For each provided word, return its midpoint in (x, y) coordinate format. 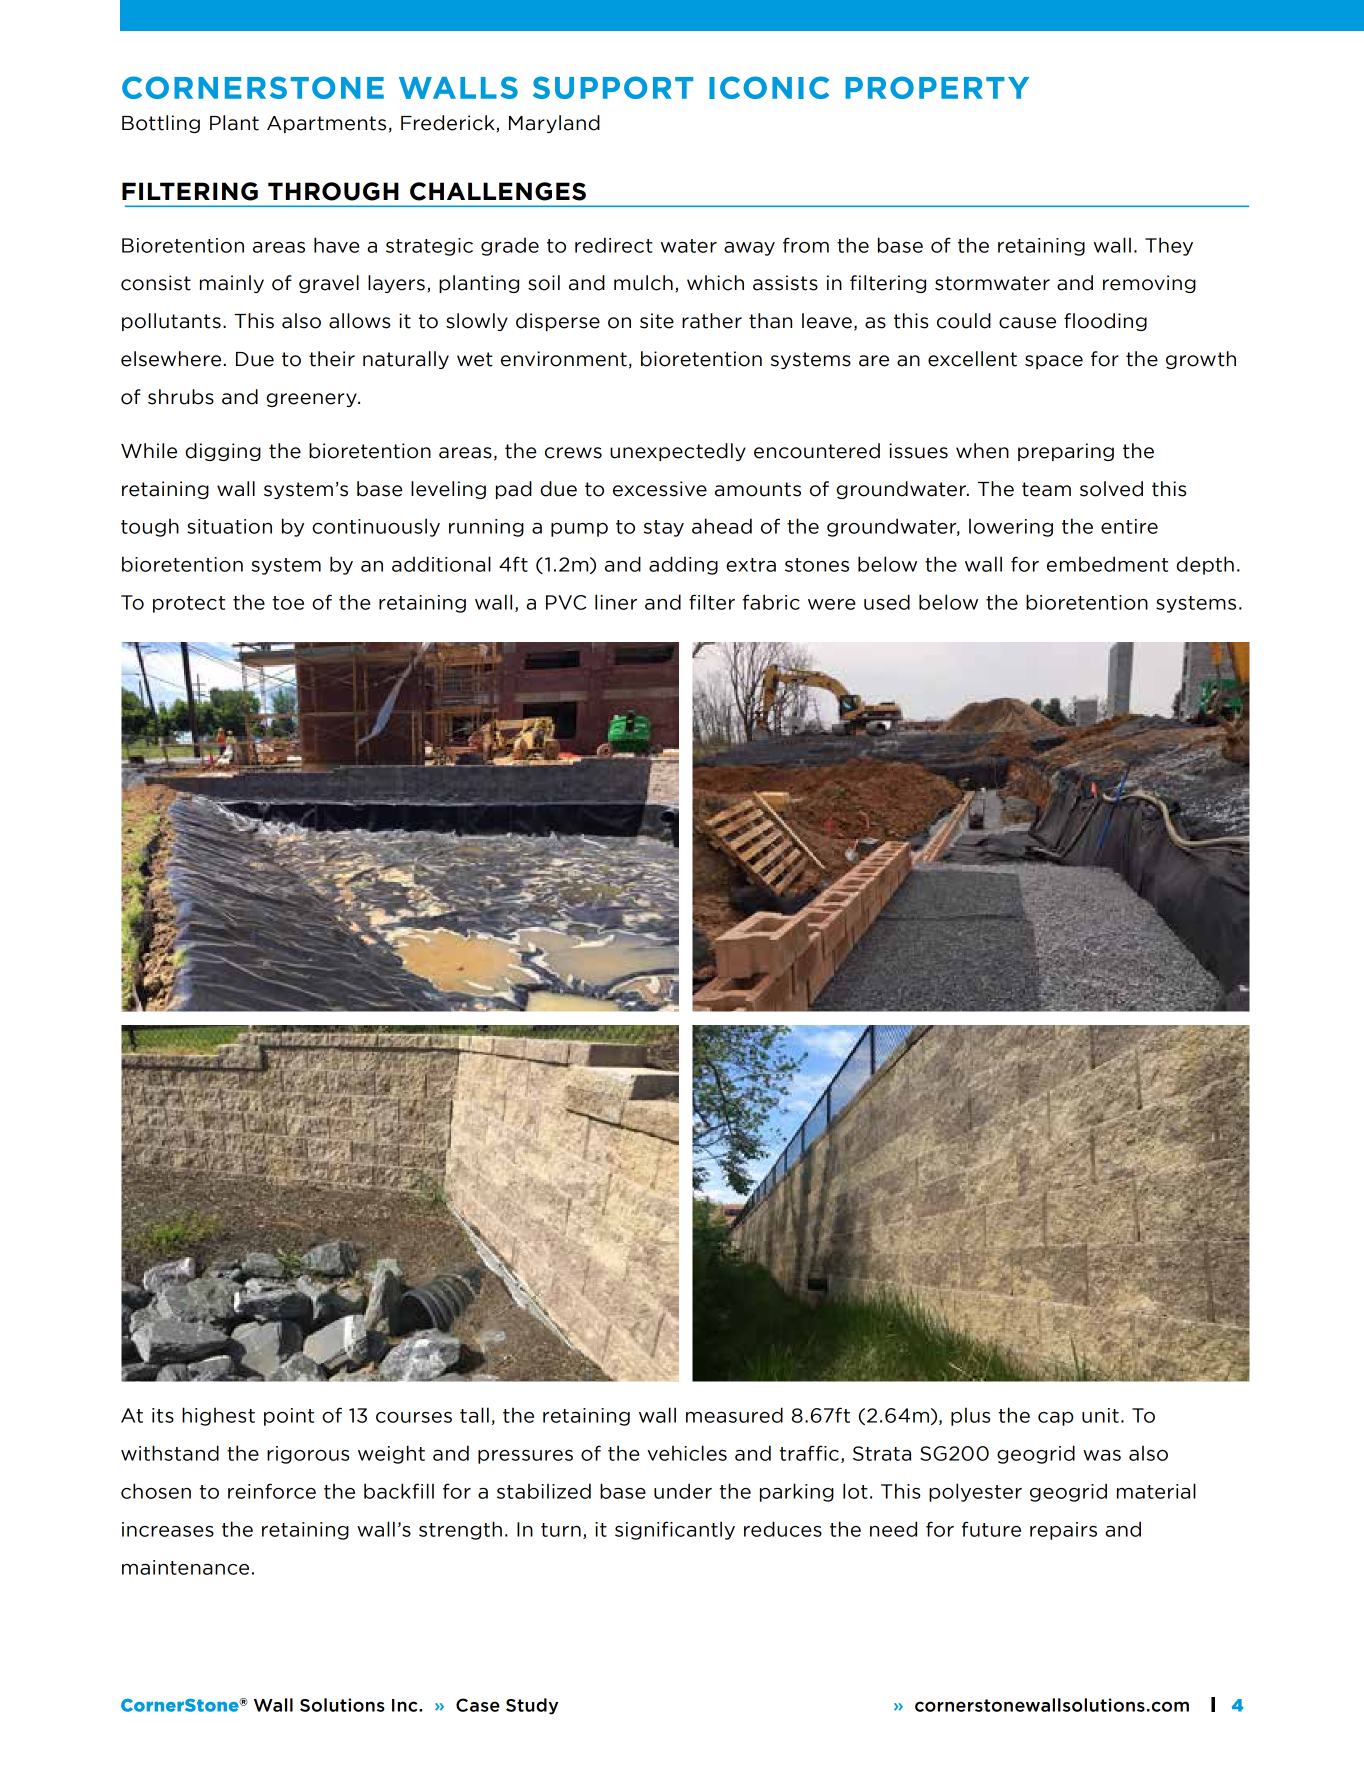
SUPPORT (613, 87)
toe (288, 603)
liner (616, 602)
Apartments (326, 124)
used (887, 602)
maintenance (185, 1567)
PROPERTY (937, 87)
